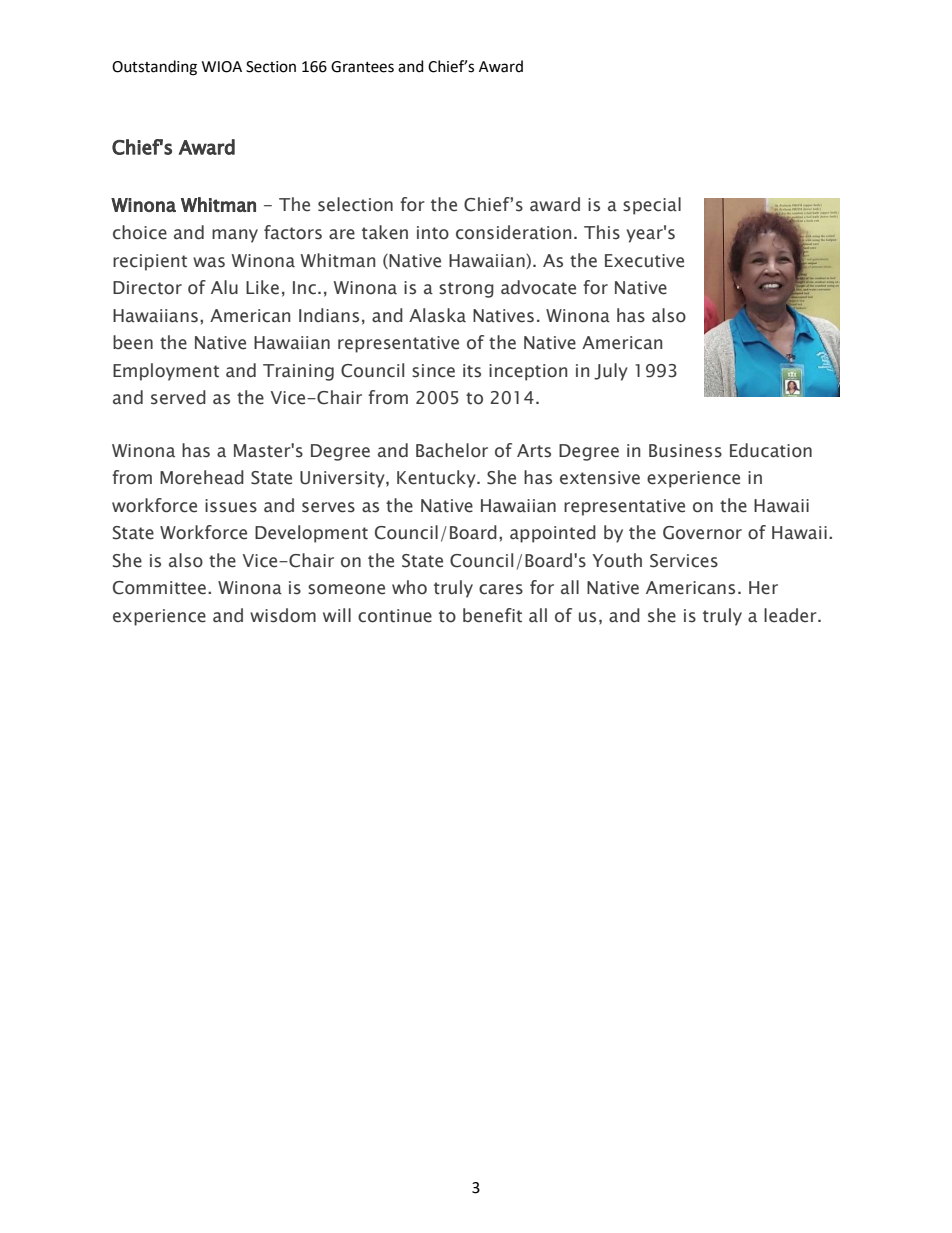 Image resolution: width=952 pixels, height=1233 pixels. I want to click on Section, so click(271, 67).
